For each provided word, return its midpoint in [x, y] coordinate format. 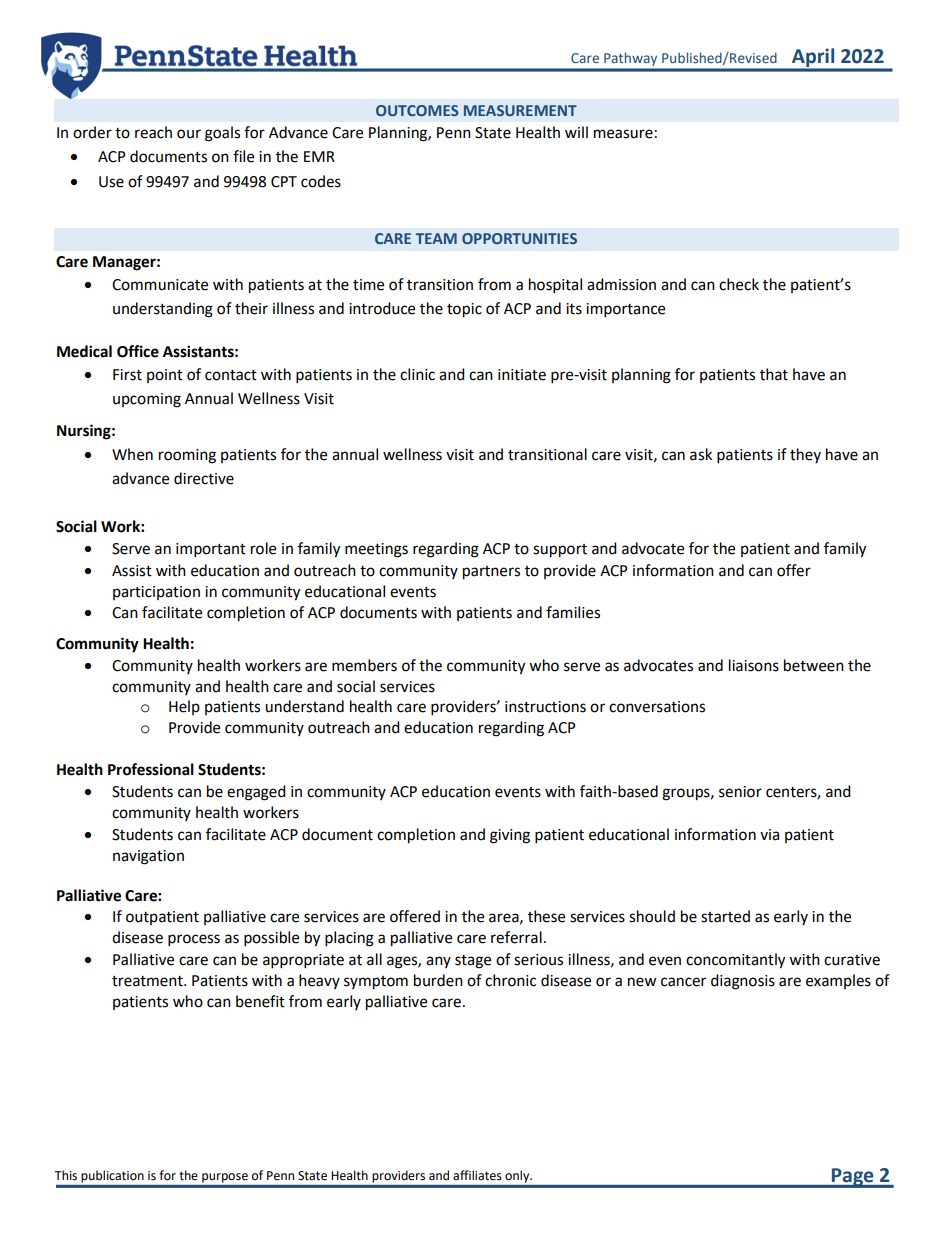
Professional [151, 769]
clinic [417, 374]
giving [510, 836]
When [132, 454]
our [189, 134]
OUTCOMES [417, 110]
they [805, 455]
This [65, 1175]
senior [740, 792]
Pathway [630, 59]
